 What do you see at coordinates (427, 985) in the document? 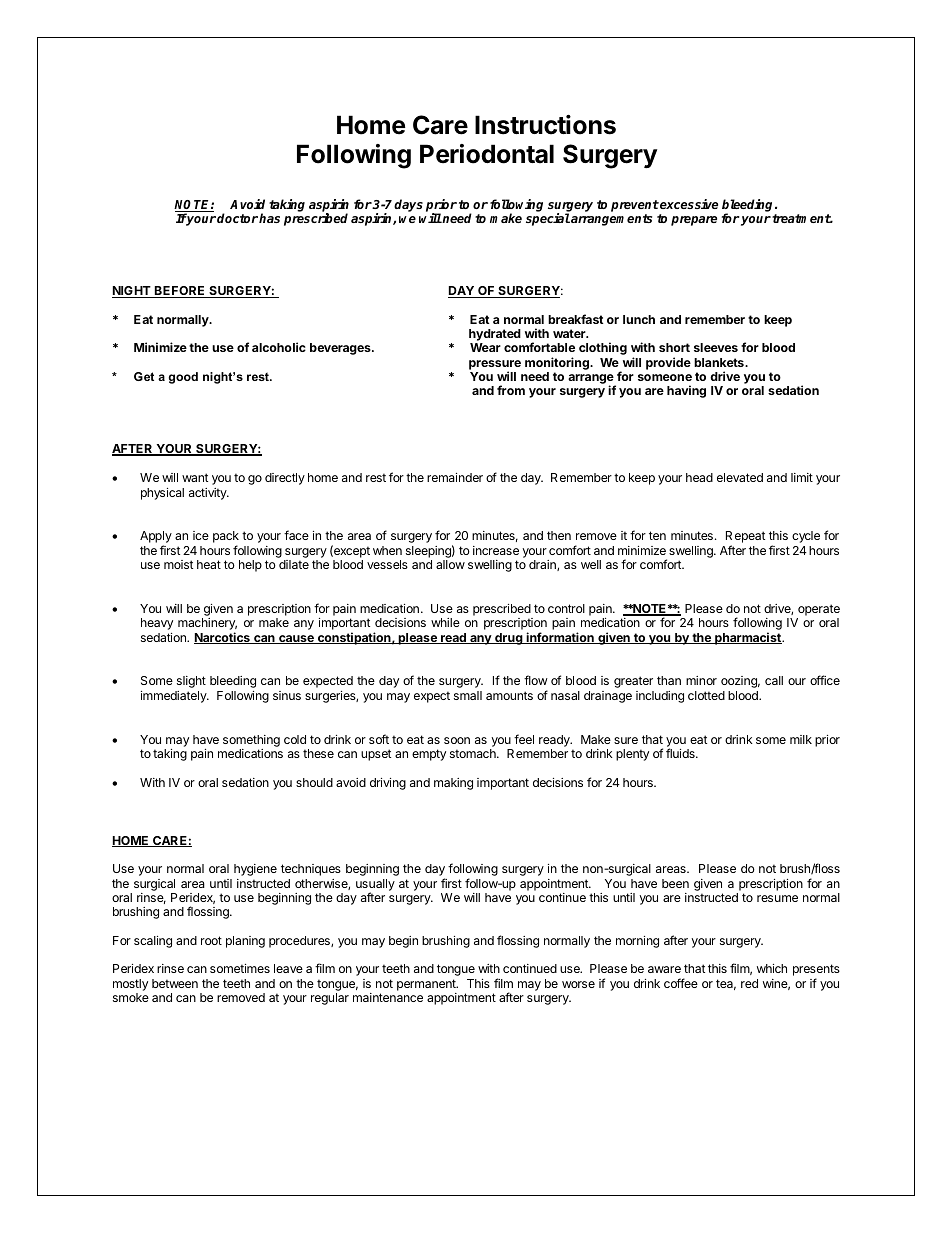
I see `permanent` at bounding box center [427, 985].
